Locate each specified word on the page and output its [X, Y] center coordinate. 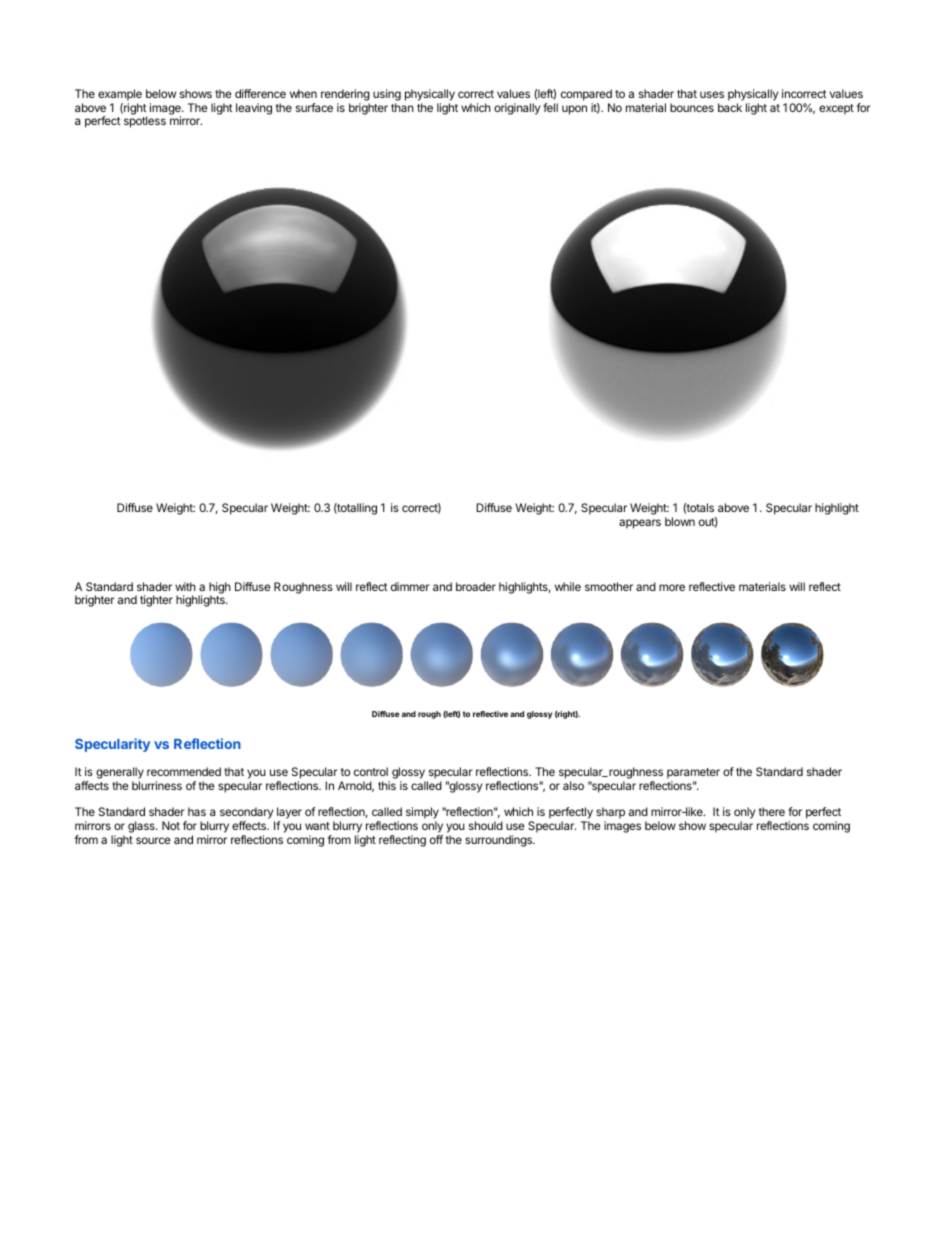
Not [171, 825]
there [772, 811]
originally [517, 109]
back [730, 107]
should [486, 825]
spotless [145, 122]
